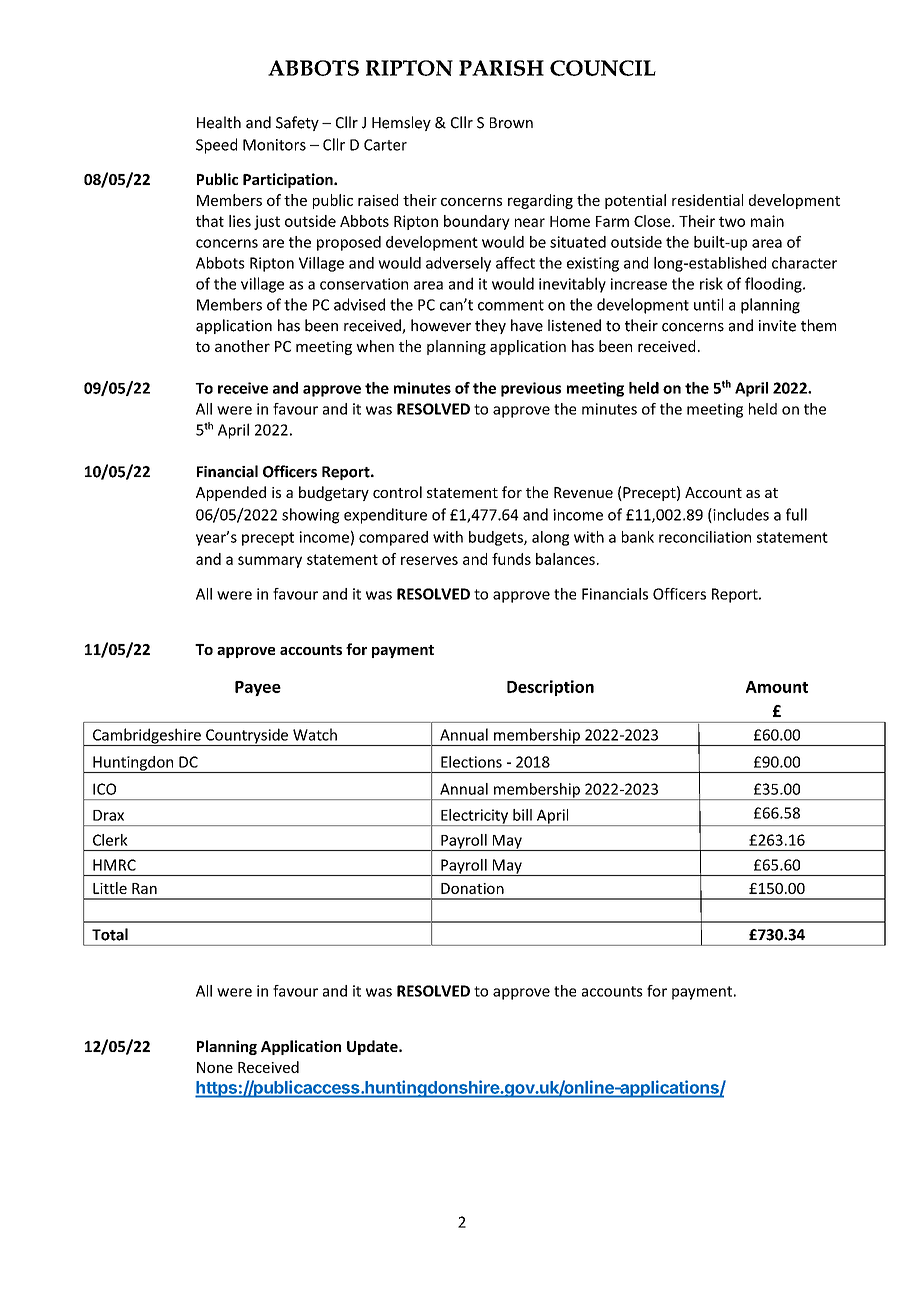  Describe the element at coordinates (522, 815) in the screenshot. I see `bill` at that location.
